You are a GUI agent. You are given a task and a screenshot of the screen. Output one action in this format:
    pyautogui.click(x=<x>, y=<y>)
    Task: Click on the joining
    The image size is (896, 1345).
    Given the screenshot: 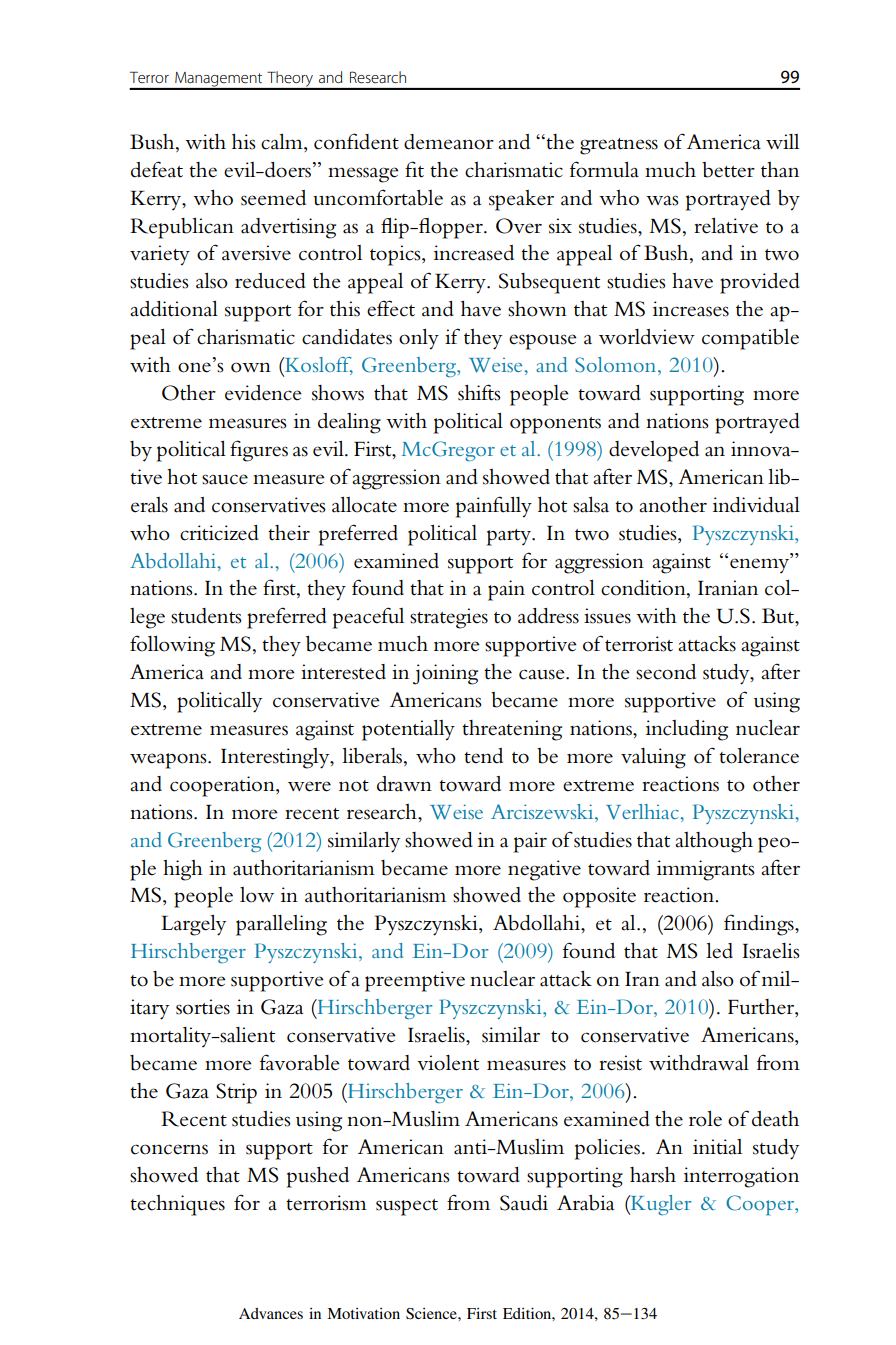 What is the action you would take?
    pyautogui.click(x=445, y=674)
